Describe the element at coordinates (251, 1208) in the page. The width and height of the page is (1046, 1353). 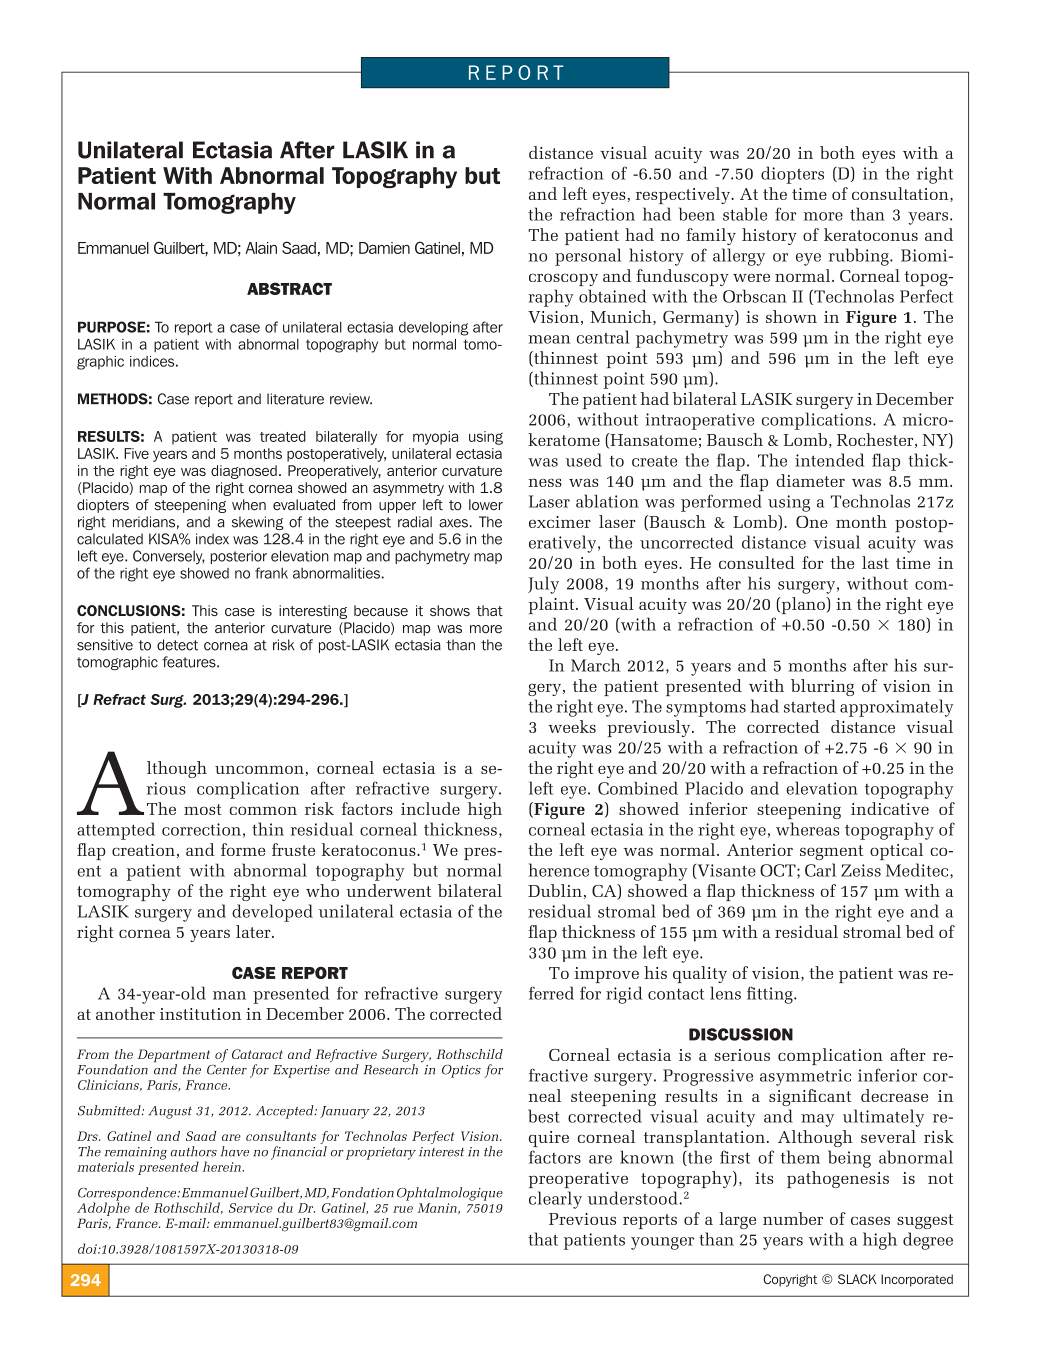
I see `Service` at that location.
